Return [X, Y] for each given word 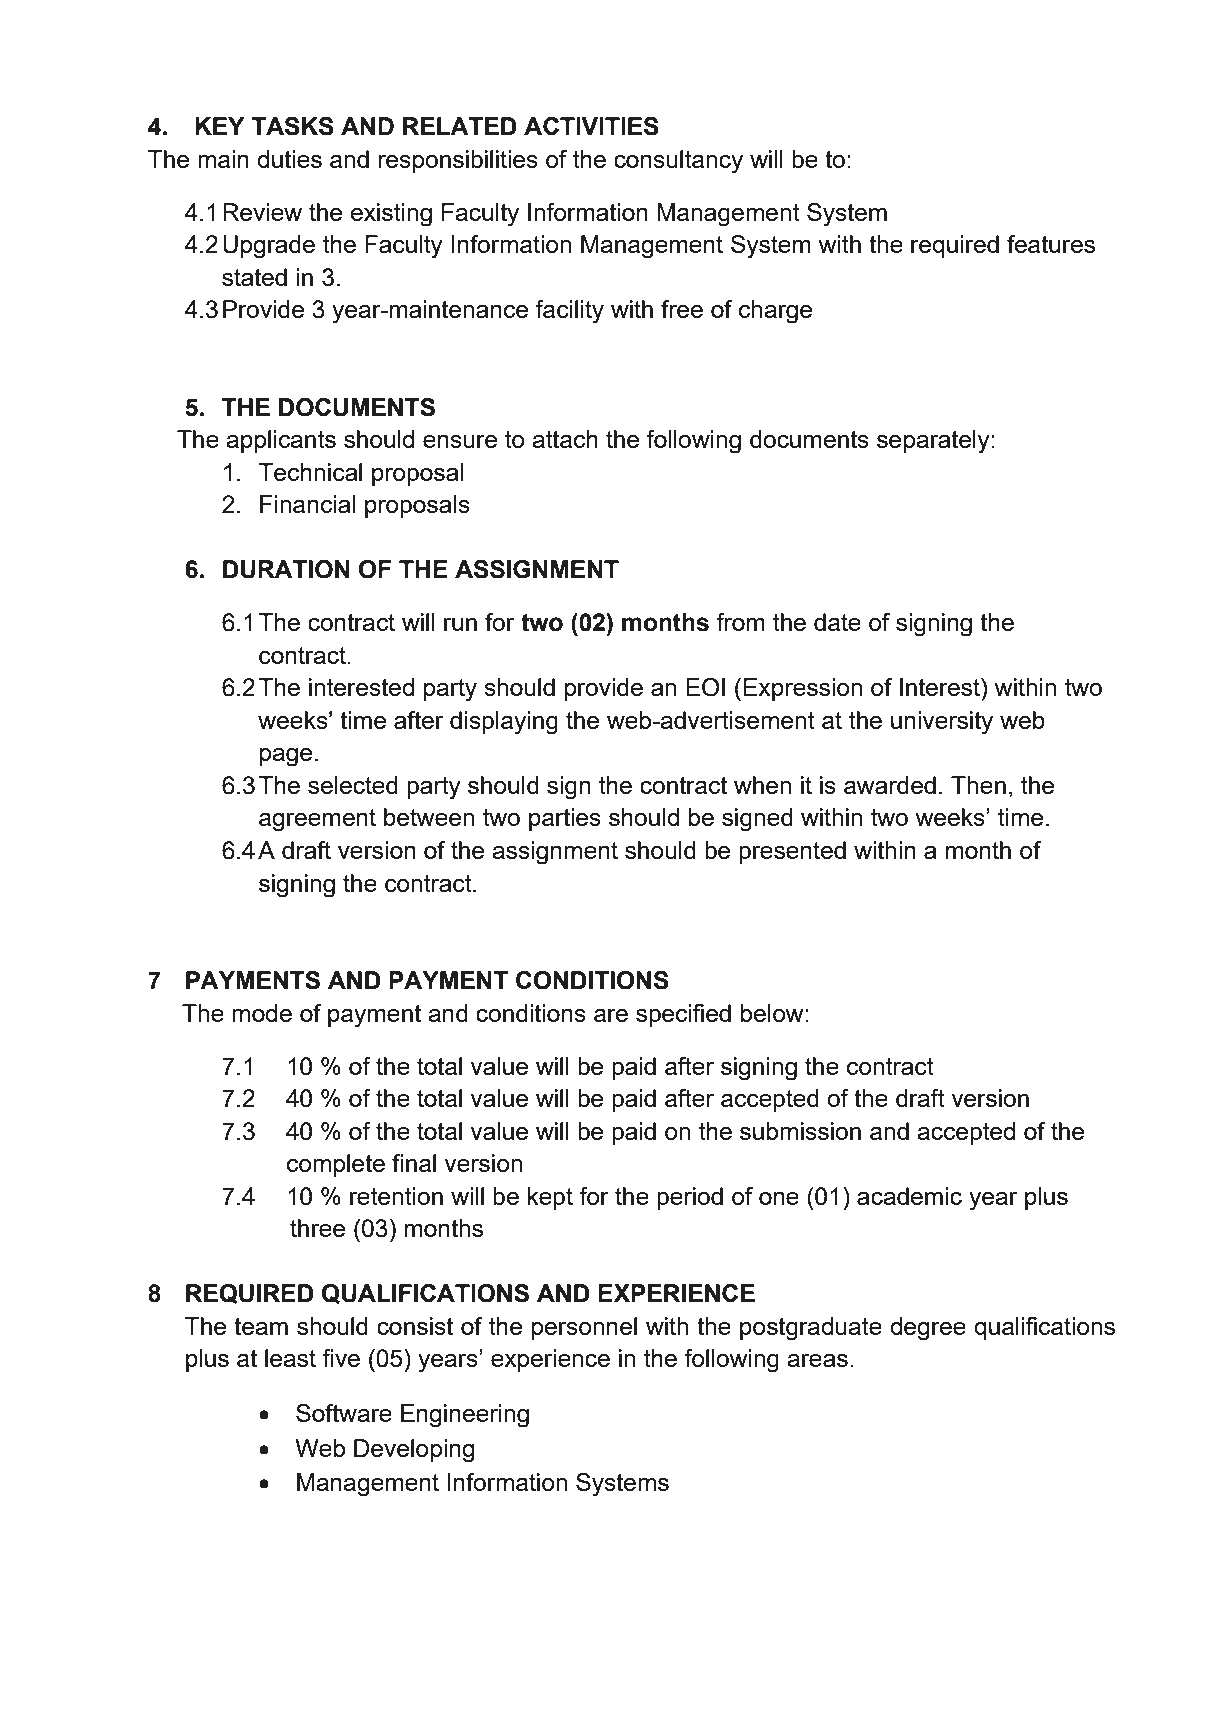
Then [978, 785]
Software [344, 1413]
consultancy [678, 162]
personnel [584, 1328]
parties [565, 819]
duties [289, 159]
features [1051, 244]
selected [353, 785]
